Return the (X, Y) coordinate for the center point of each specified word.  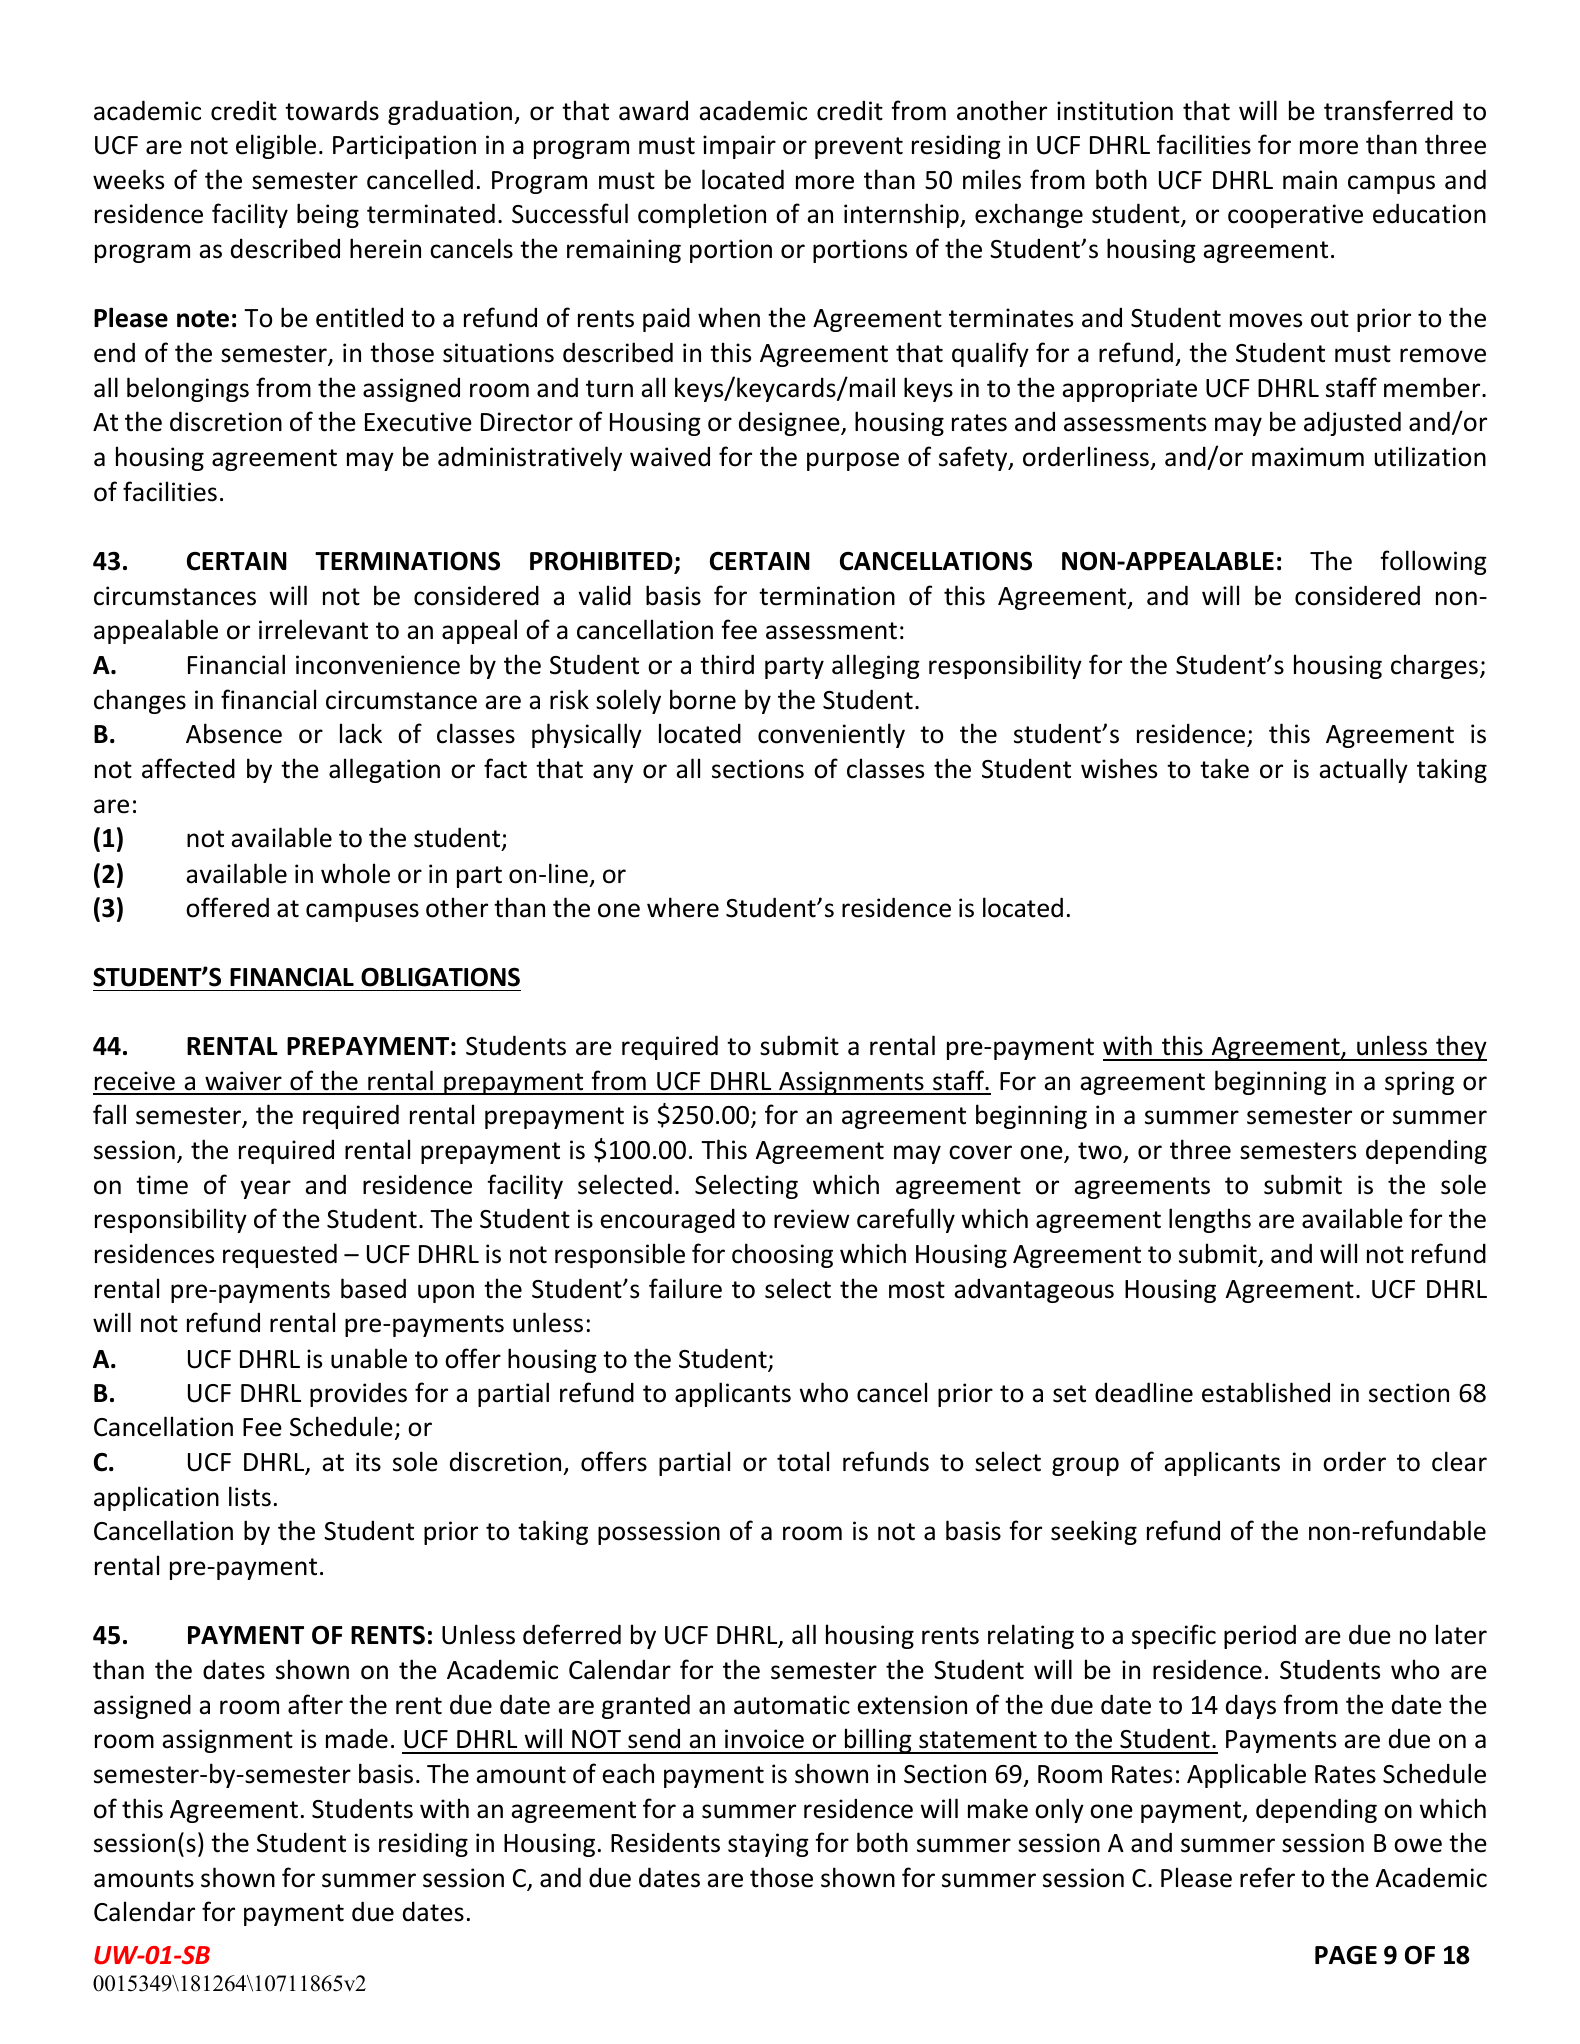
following (1433, 562)
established (1266, 1392)
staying (768, 1845)
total (803, 1461)
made (357, 1738)
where (683, 907)
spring (1419, 1083)
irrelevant (313, 629)
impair (739, 147)
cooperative (1295, 216)
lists (250, 1496)
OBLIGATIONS (440, 977)
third (727, 664)
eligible (276, 146)
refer (1267, 1877)
